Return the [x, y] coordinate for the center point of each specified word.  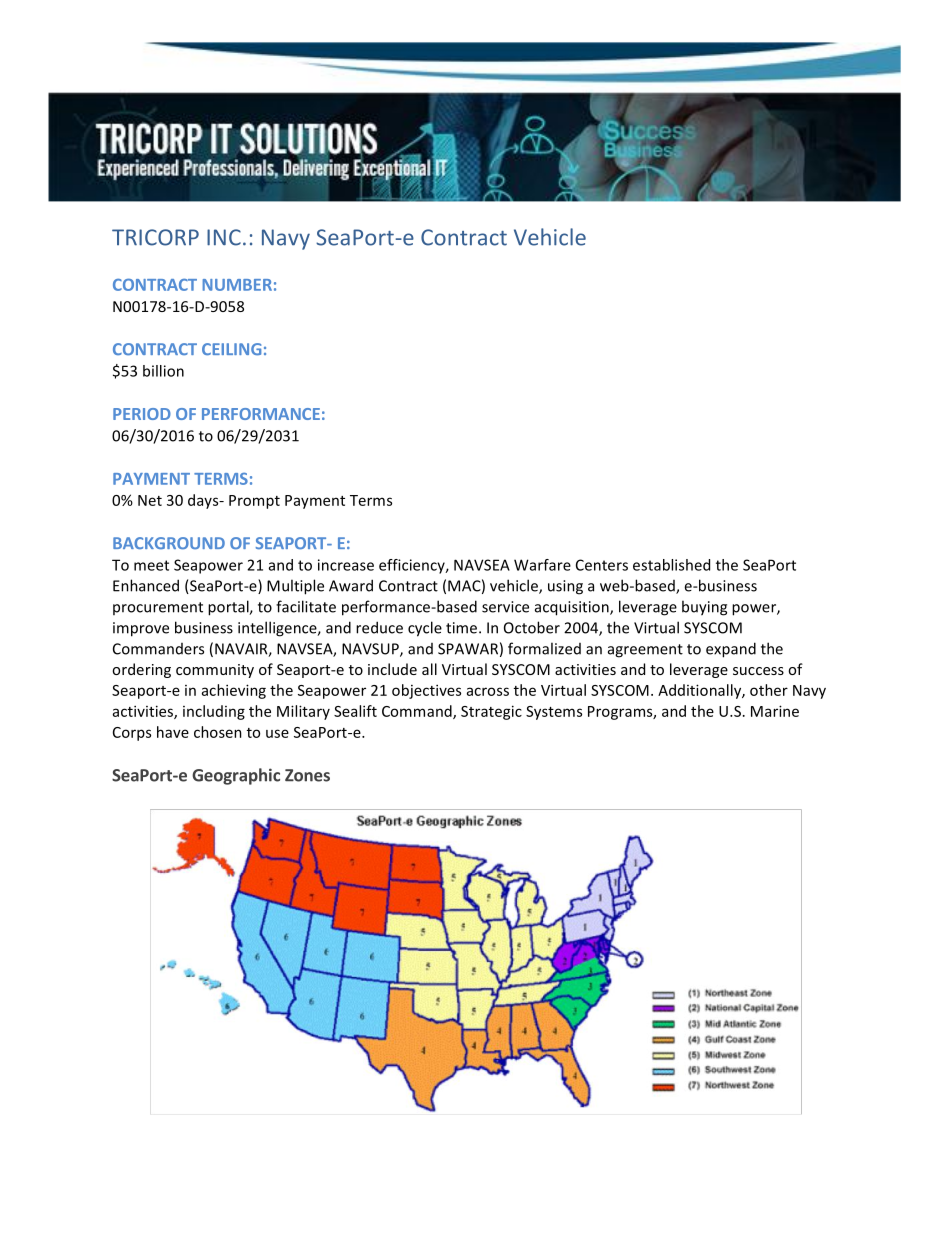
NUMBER [237, 285]
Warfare [542, 565]
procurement [158, 608]
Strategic [491, 712]
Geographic [236, 776]
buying [704, 608]
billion [163, 371]
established [671, 565]
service [505, 607]
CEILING [231, 349]
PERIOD [142, 414]
